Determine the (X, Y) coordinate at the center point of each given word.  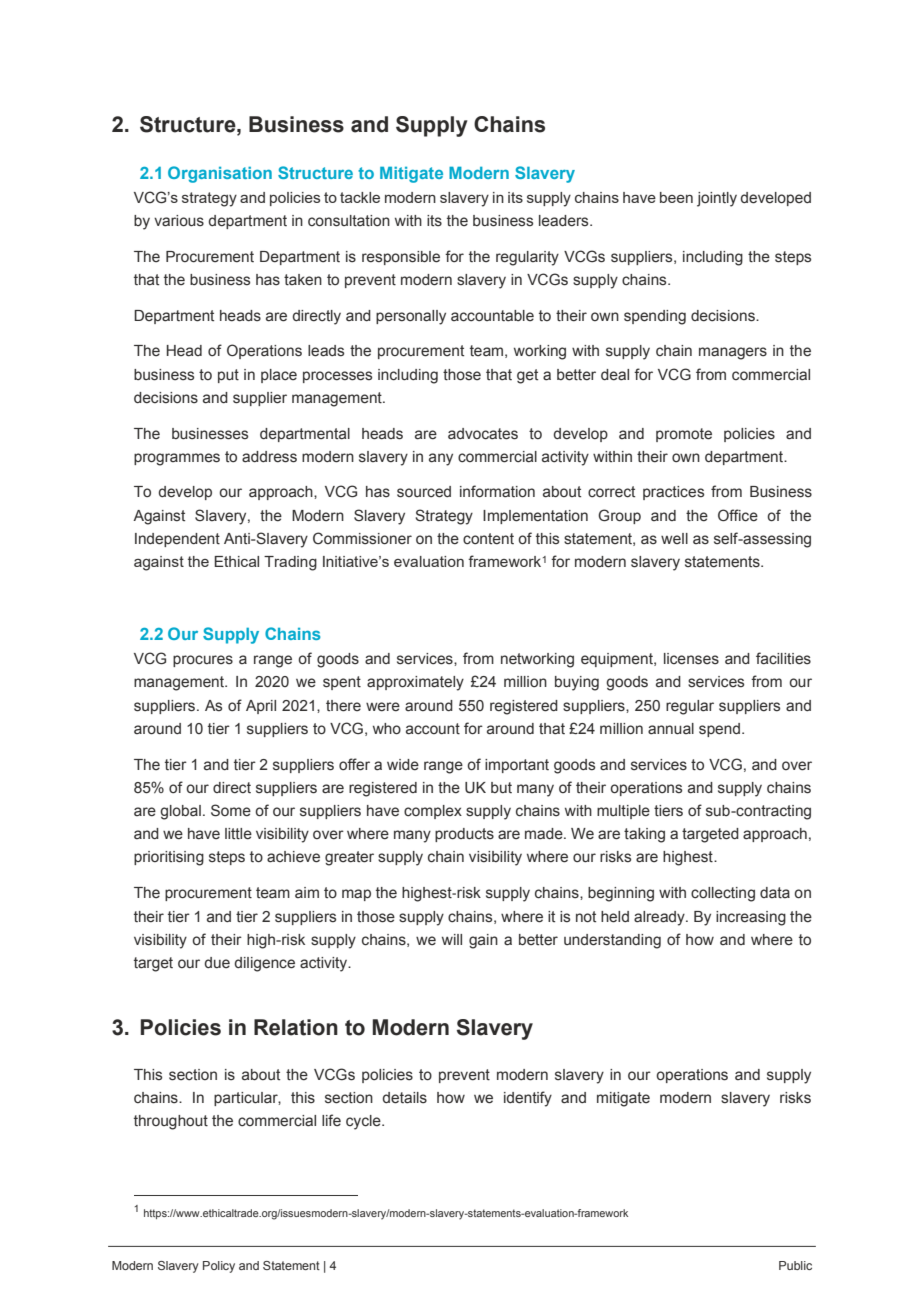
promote (684, 435)
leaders (565, 221)
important (517, 766)
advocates (483, 434)
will (452, 939)
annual (671, 729)
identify (528, 1099)
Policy (219, 1267)
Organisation (220, 174)
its (434, 221)
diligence (264, 964)
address (269, 457)
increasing (751, 918)
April (261, 707)
